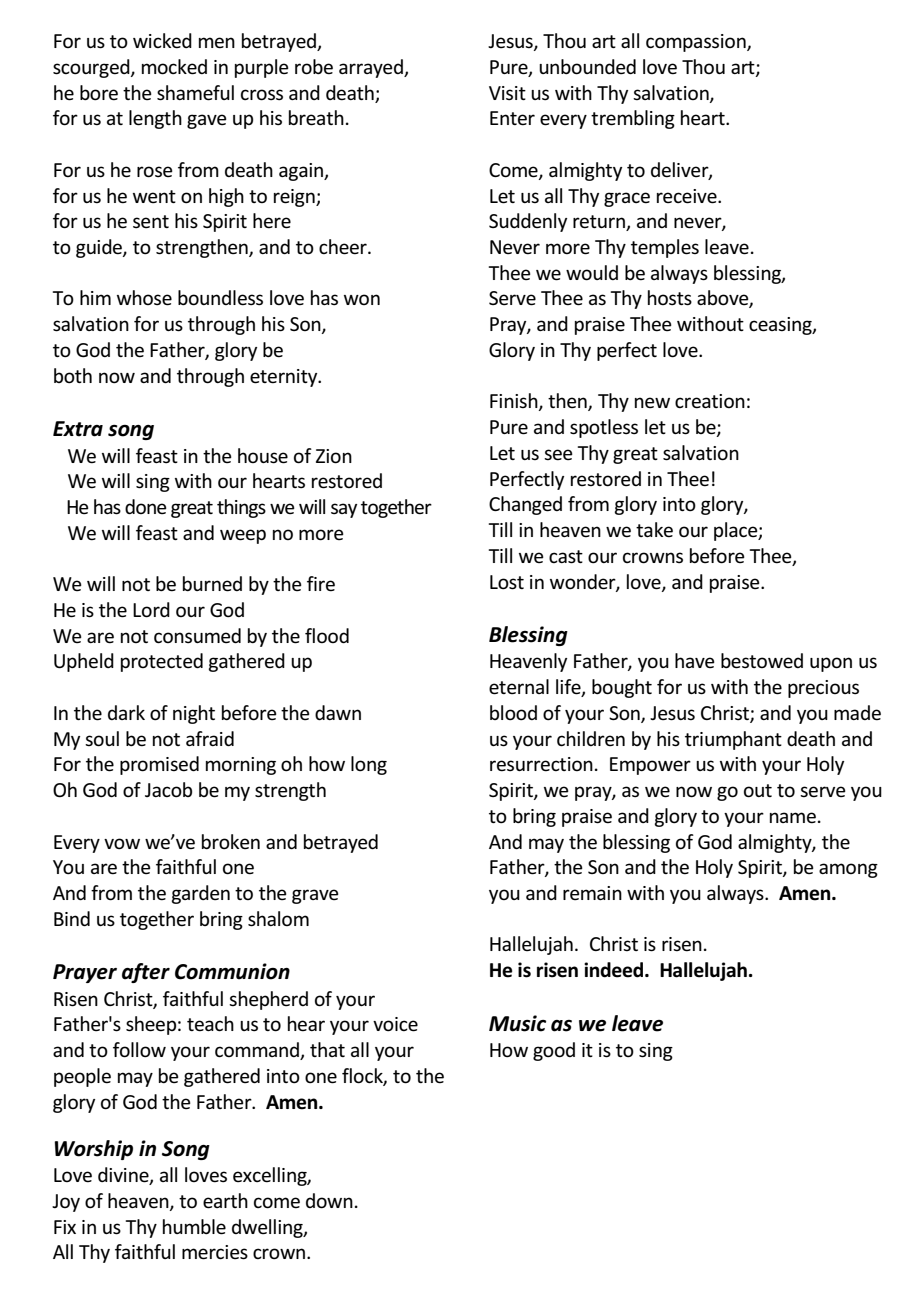 The image size is (924, 1308). I want to click on whose, so click(144, 298).
